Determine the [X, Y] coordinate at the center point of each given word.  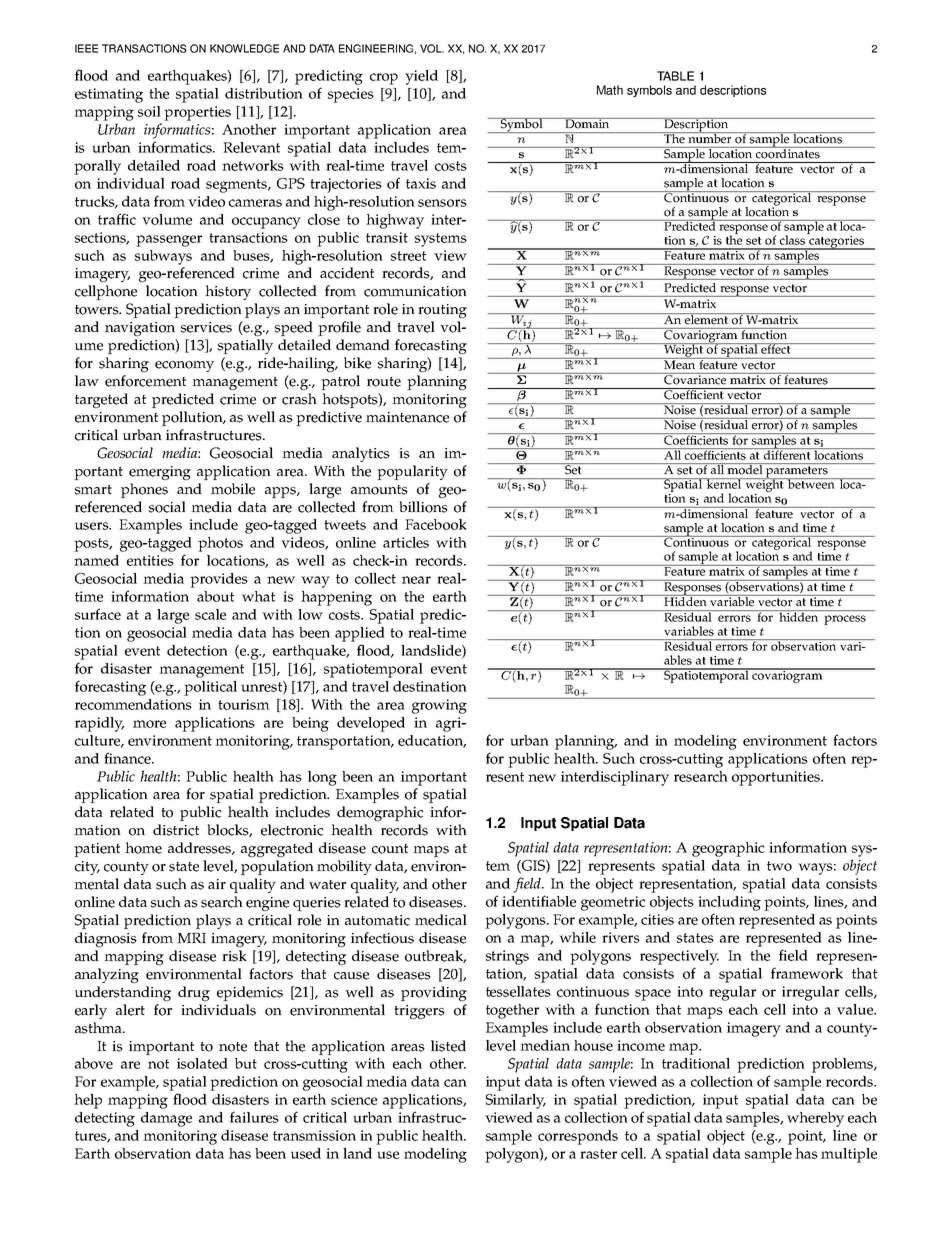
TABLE [675, 76]
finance [128, 758]
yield [421, 77]
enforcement [145, 381]
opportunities [777, 778]
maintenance [407, 417]
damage [166, 1119]
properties [197, 113]
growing [439, 706]
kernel [723, 483]
